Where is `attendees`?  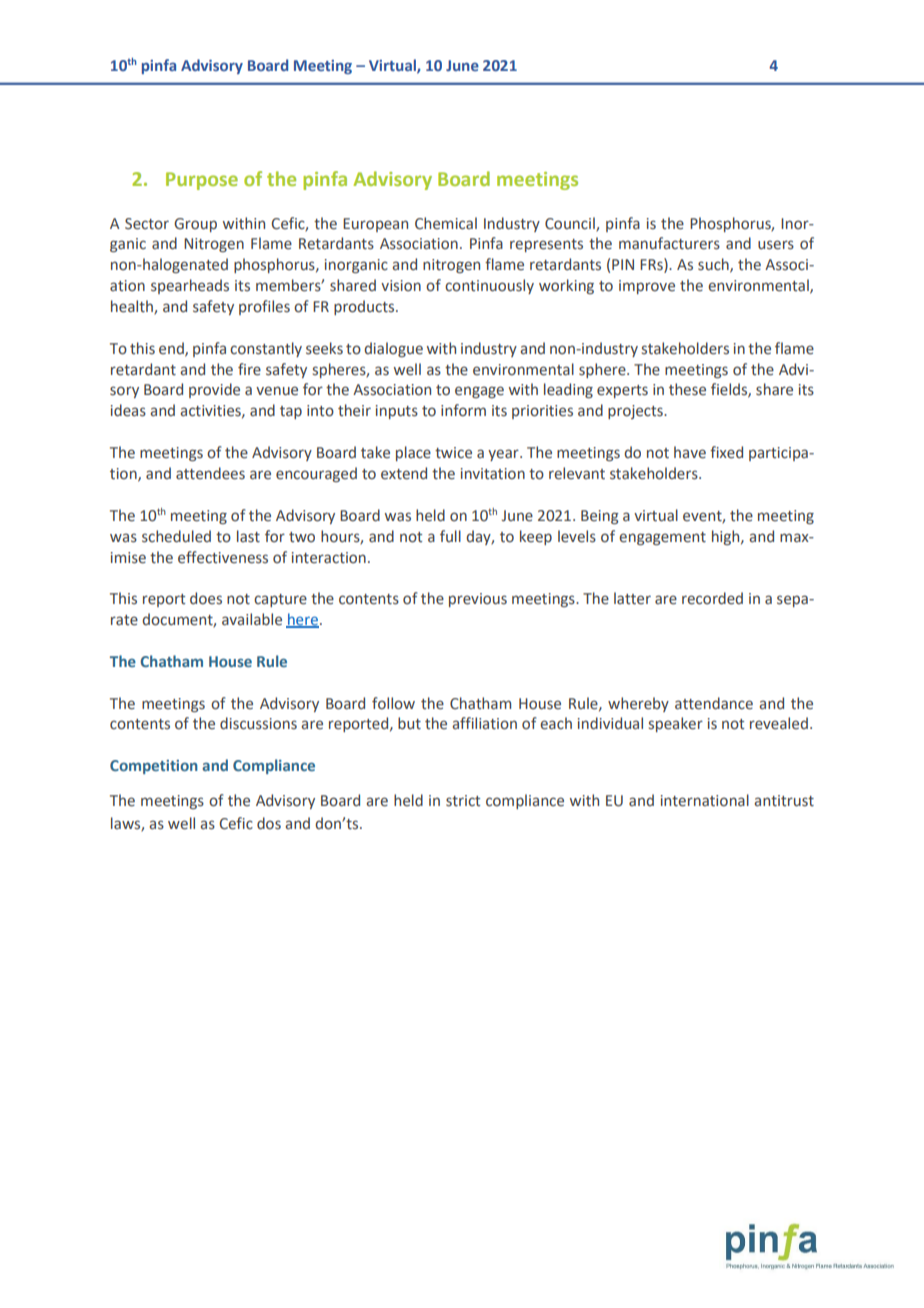
attendees is located at coordinates (210, 473).
